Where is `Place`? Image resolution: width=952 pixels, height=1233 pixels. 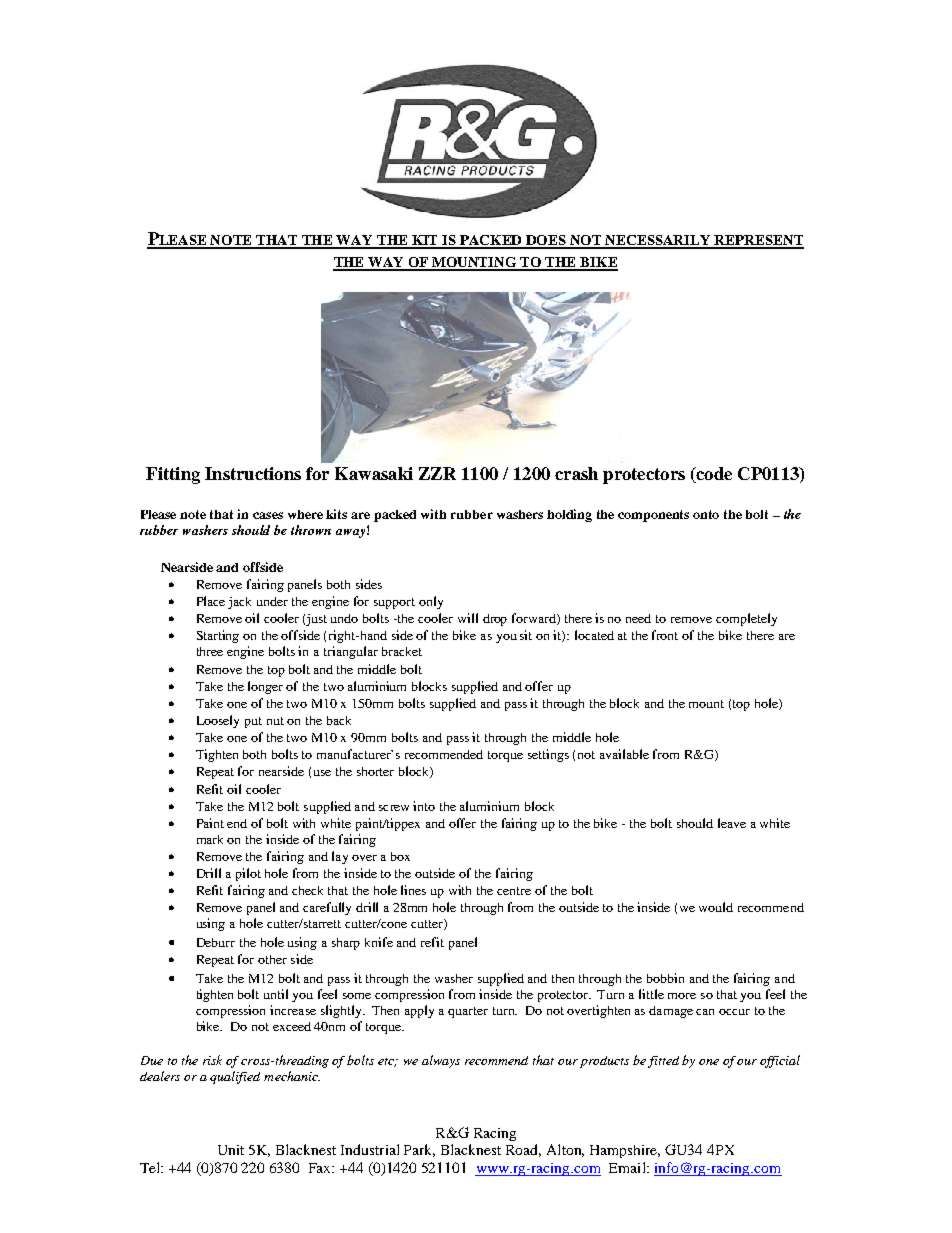 Place is located at coordinates (211, 601).
